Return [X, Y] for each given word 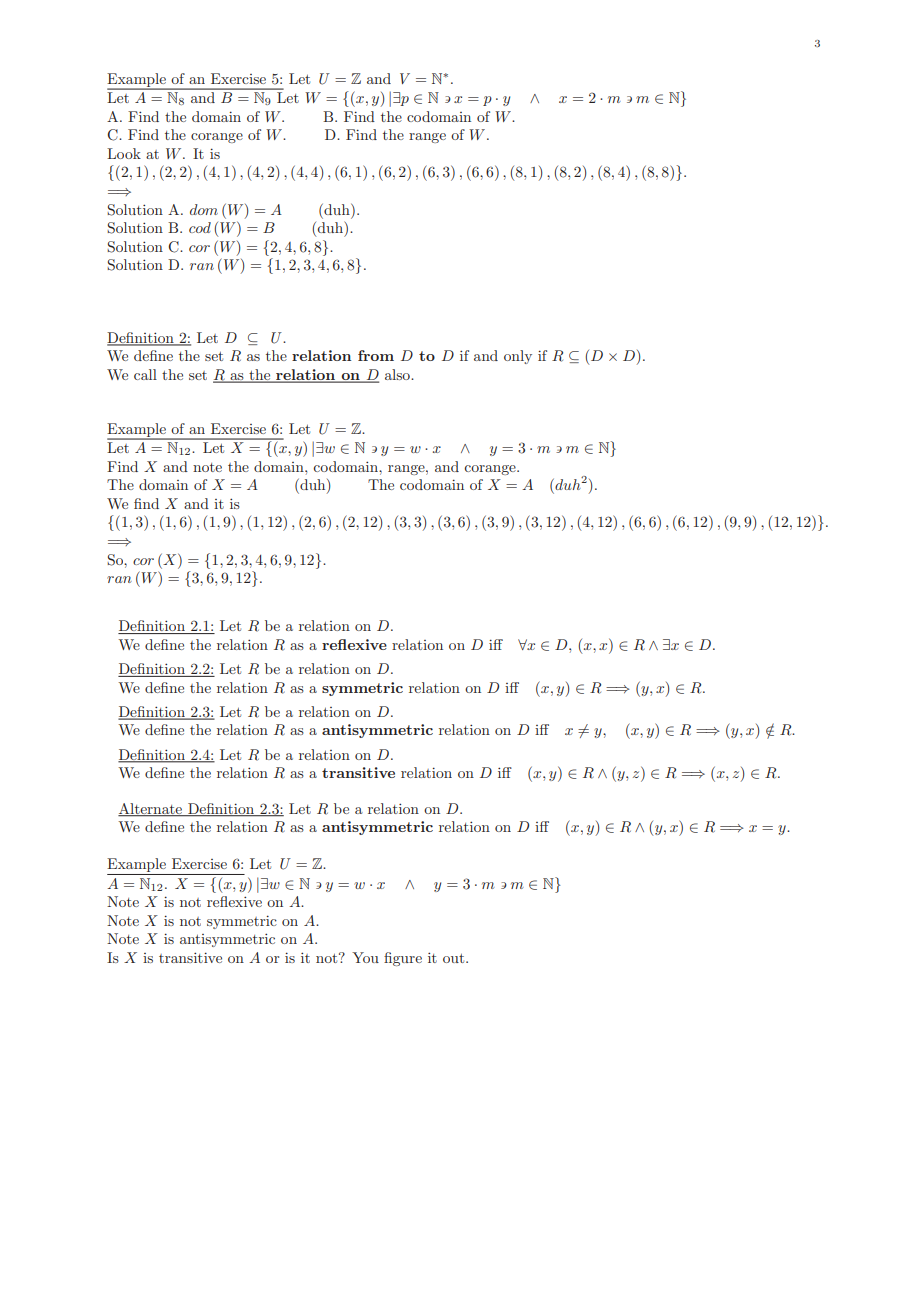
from [376, 355]
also [398, 374]
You [365, 957]
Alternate [151, 809]
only [518, 357]
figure [403, 959]
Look [124, 153]
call [145, 374]
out [455, 958]
